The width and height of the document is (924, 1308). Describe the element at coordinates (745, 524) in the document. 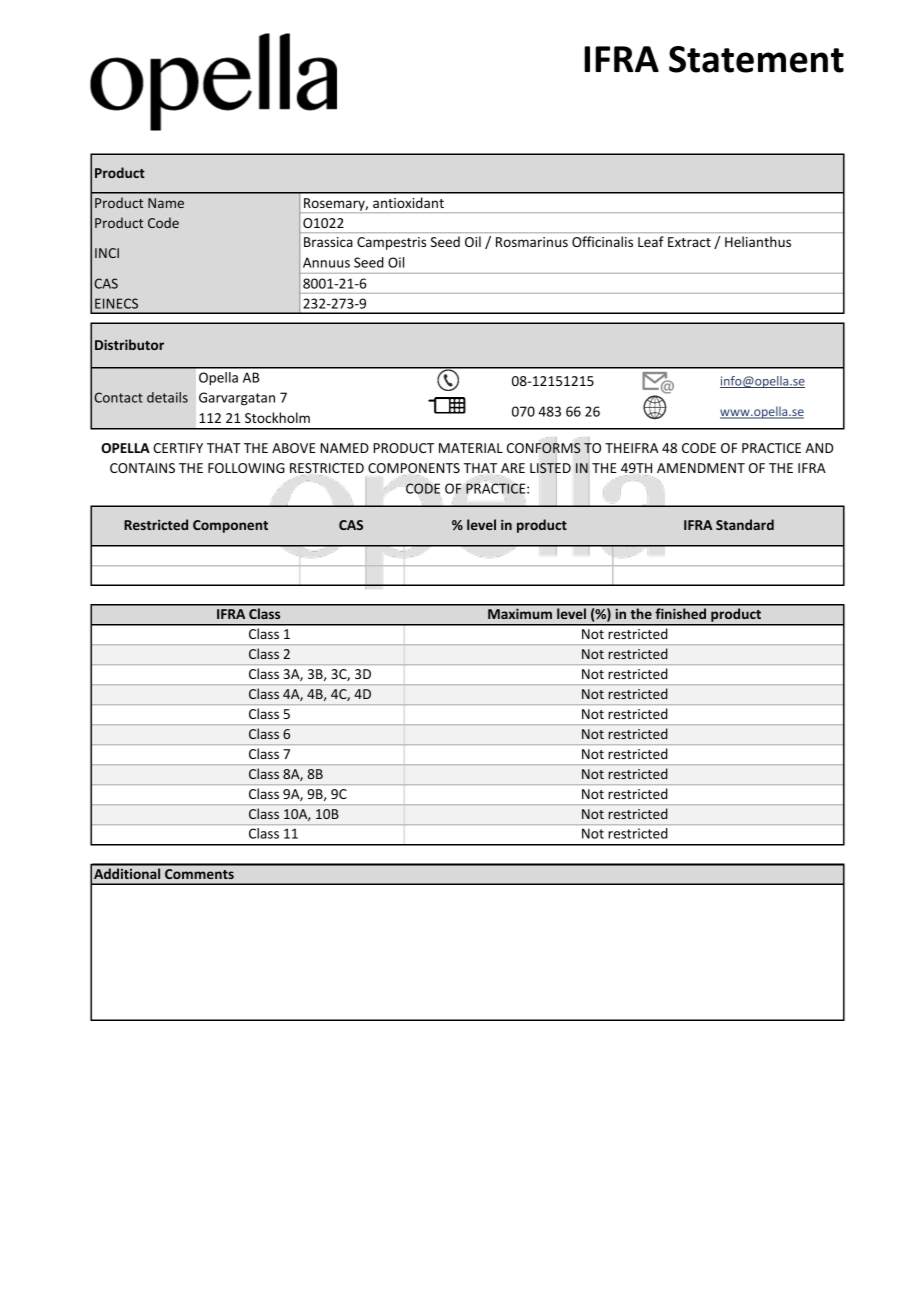

I see `Standard` at that location.
